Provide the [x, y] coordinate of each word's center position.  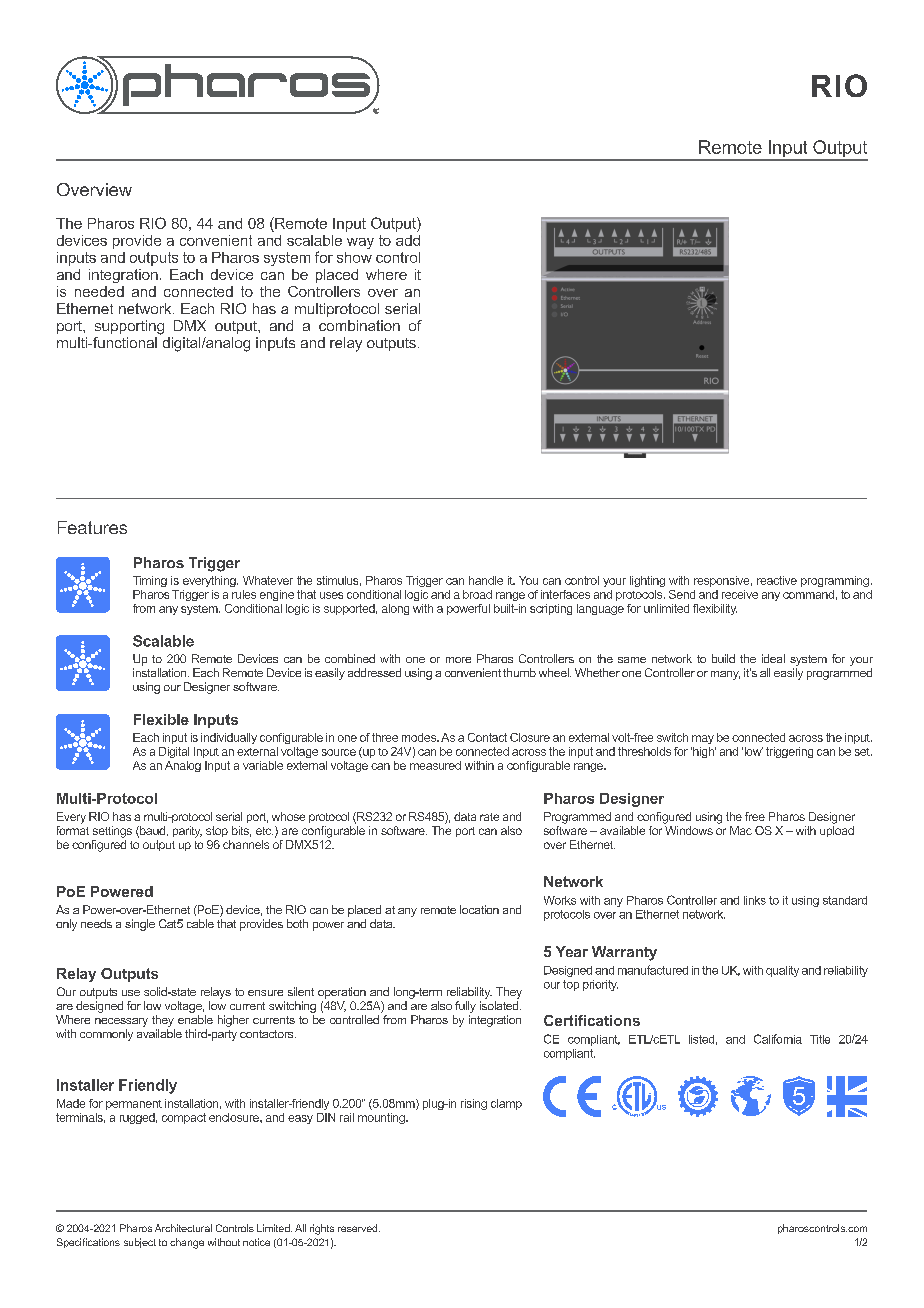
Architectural [183, 1228]
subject [140, 1243]
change [187, 1243]
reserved [359, 1228]
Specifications [88, 1243]
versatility [146, 308]
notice [256, 1242]
